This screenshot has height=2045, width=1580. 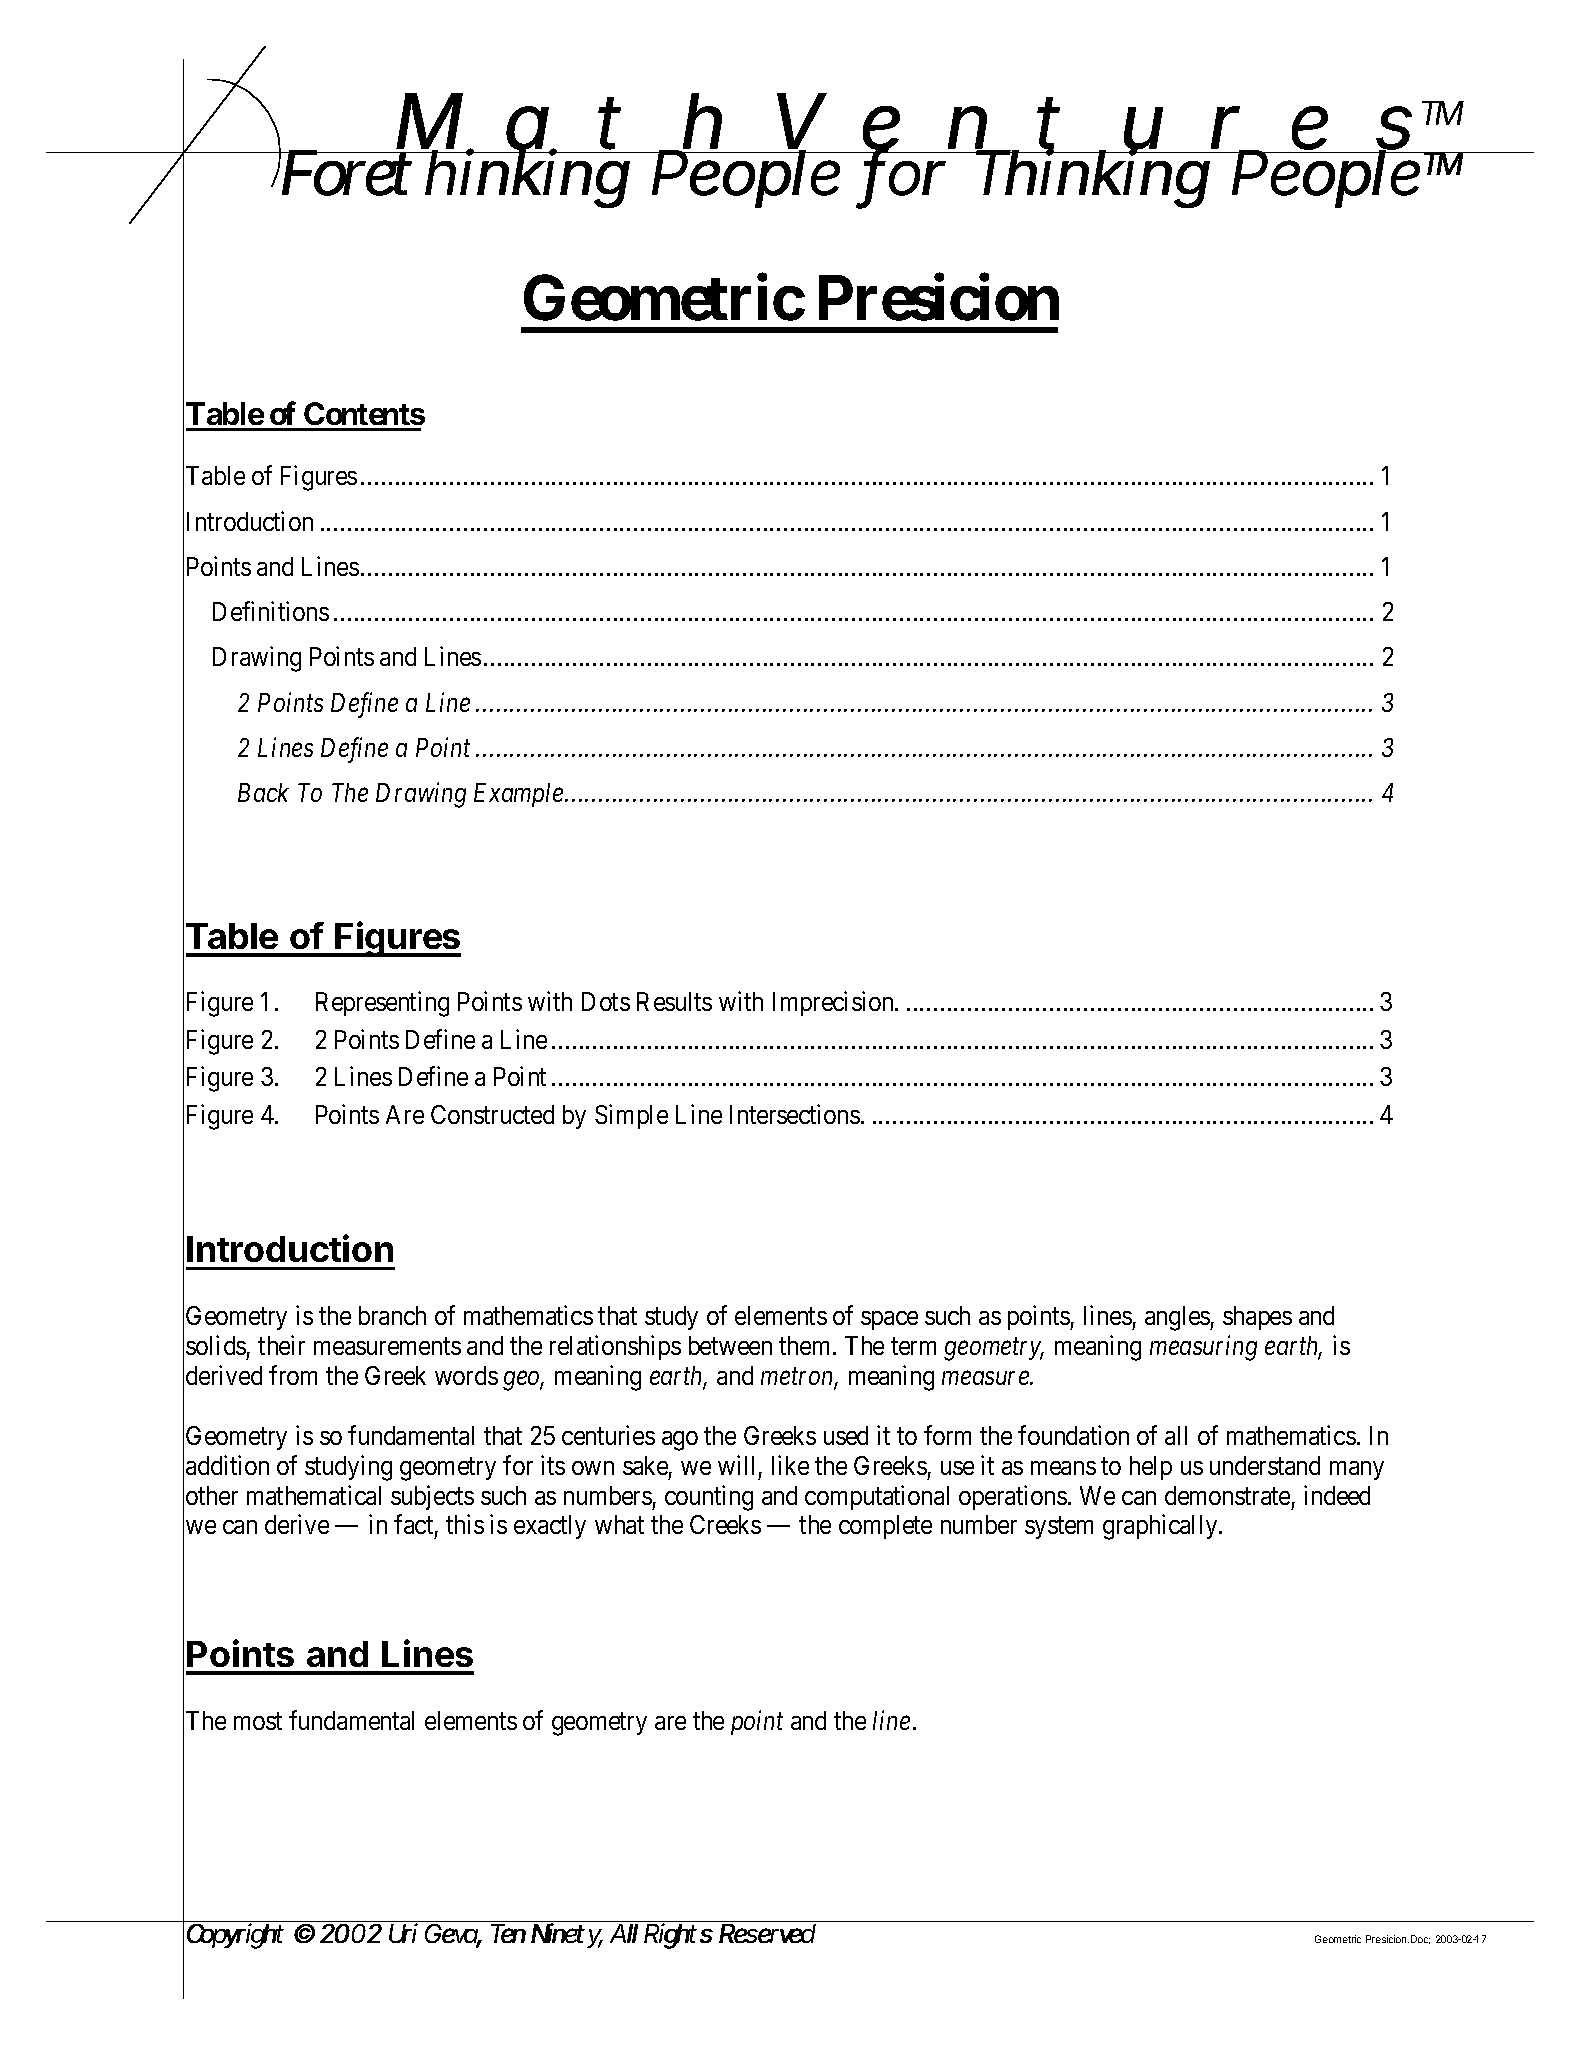 What do you see at coordinates (834, 1004) in the screenshot?
I see `Imprecision` at bounding box center [834, 1004].
